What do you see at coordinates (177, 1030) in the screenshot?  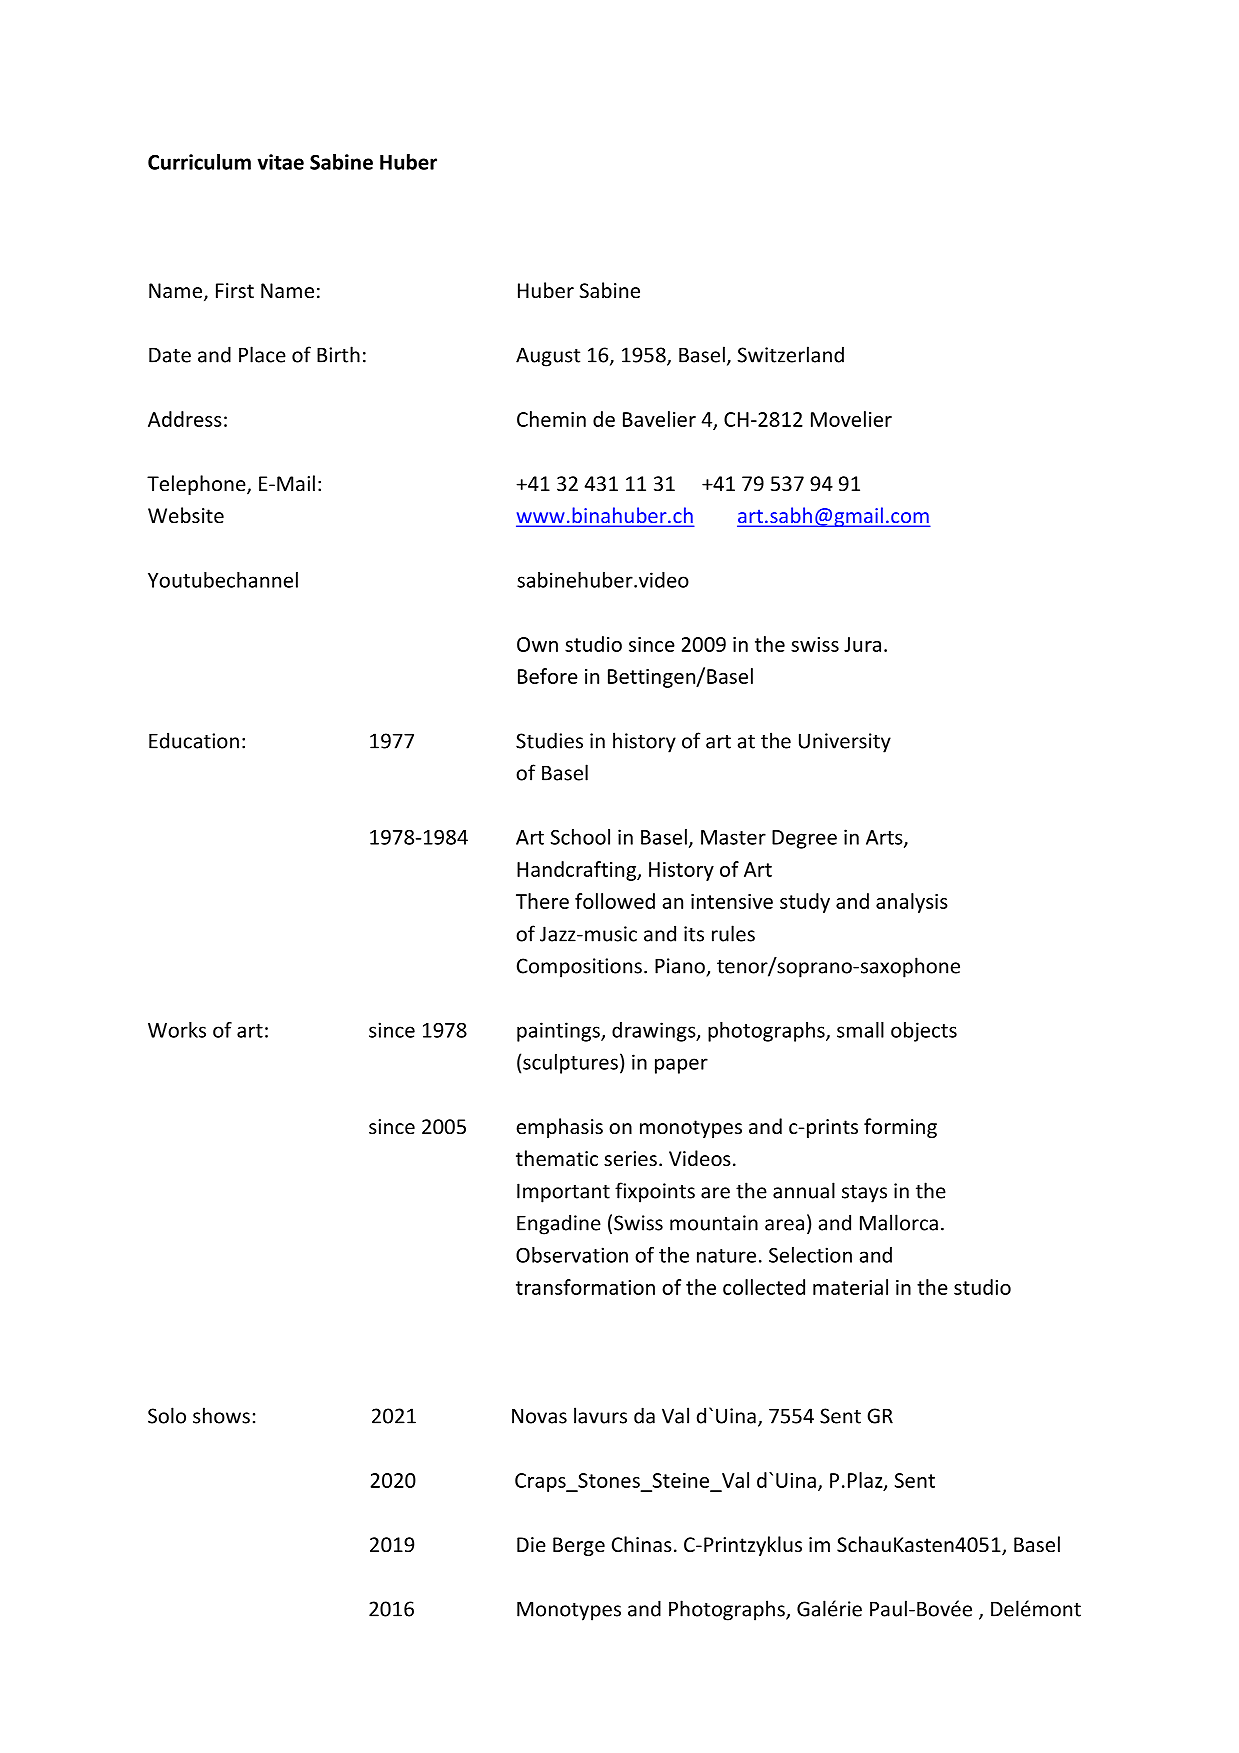 I see `Works` at bounding box center [177, 1030].
